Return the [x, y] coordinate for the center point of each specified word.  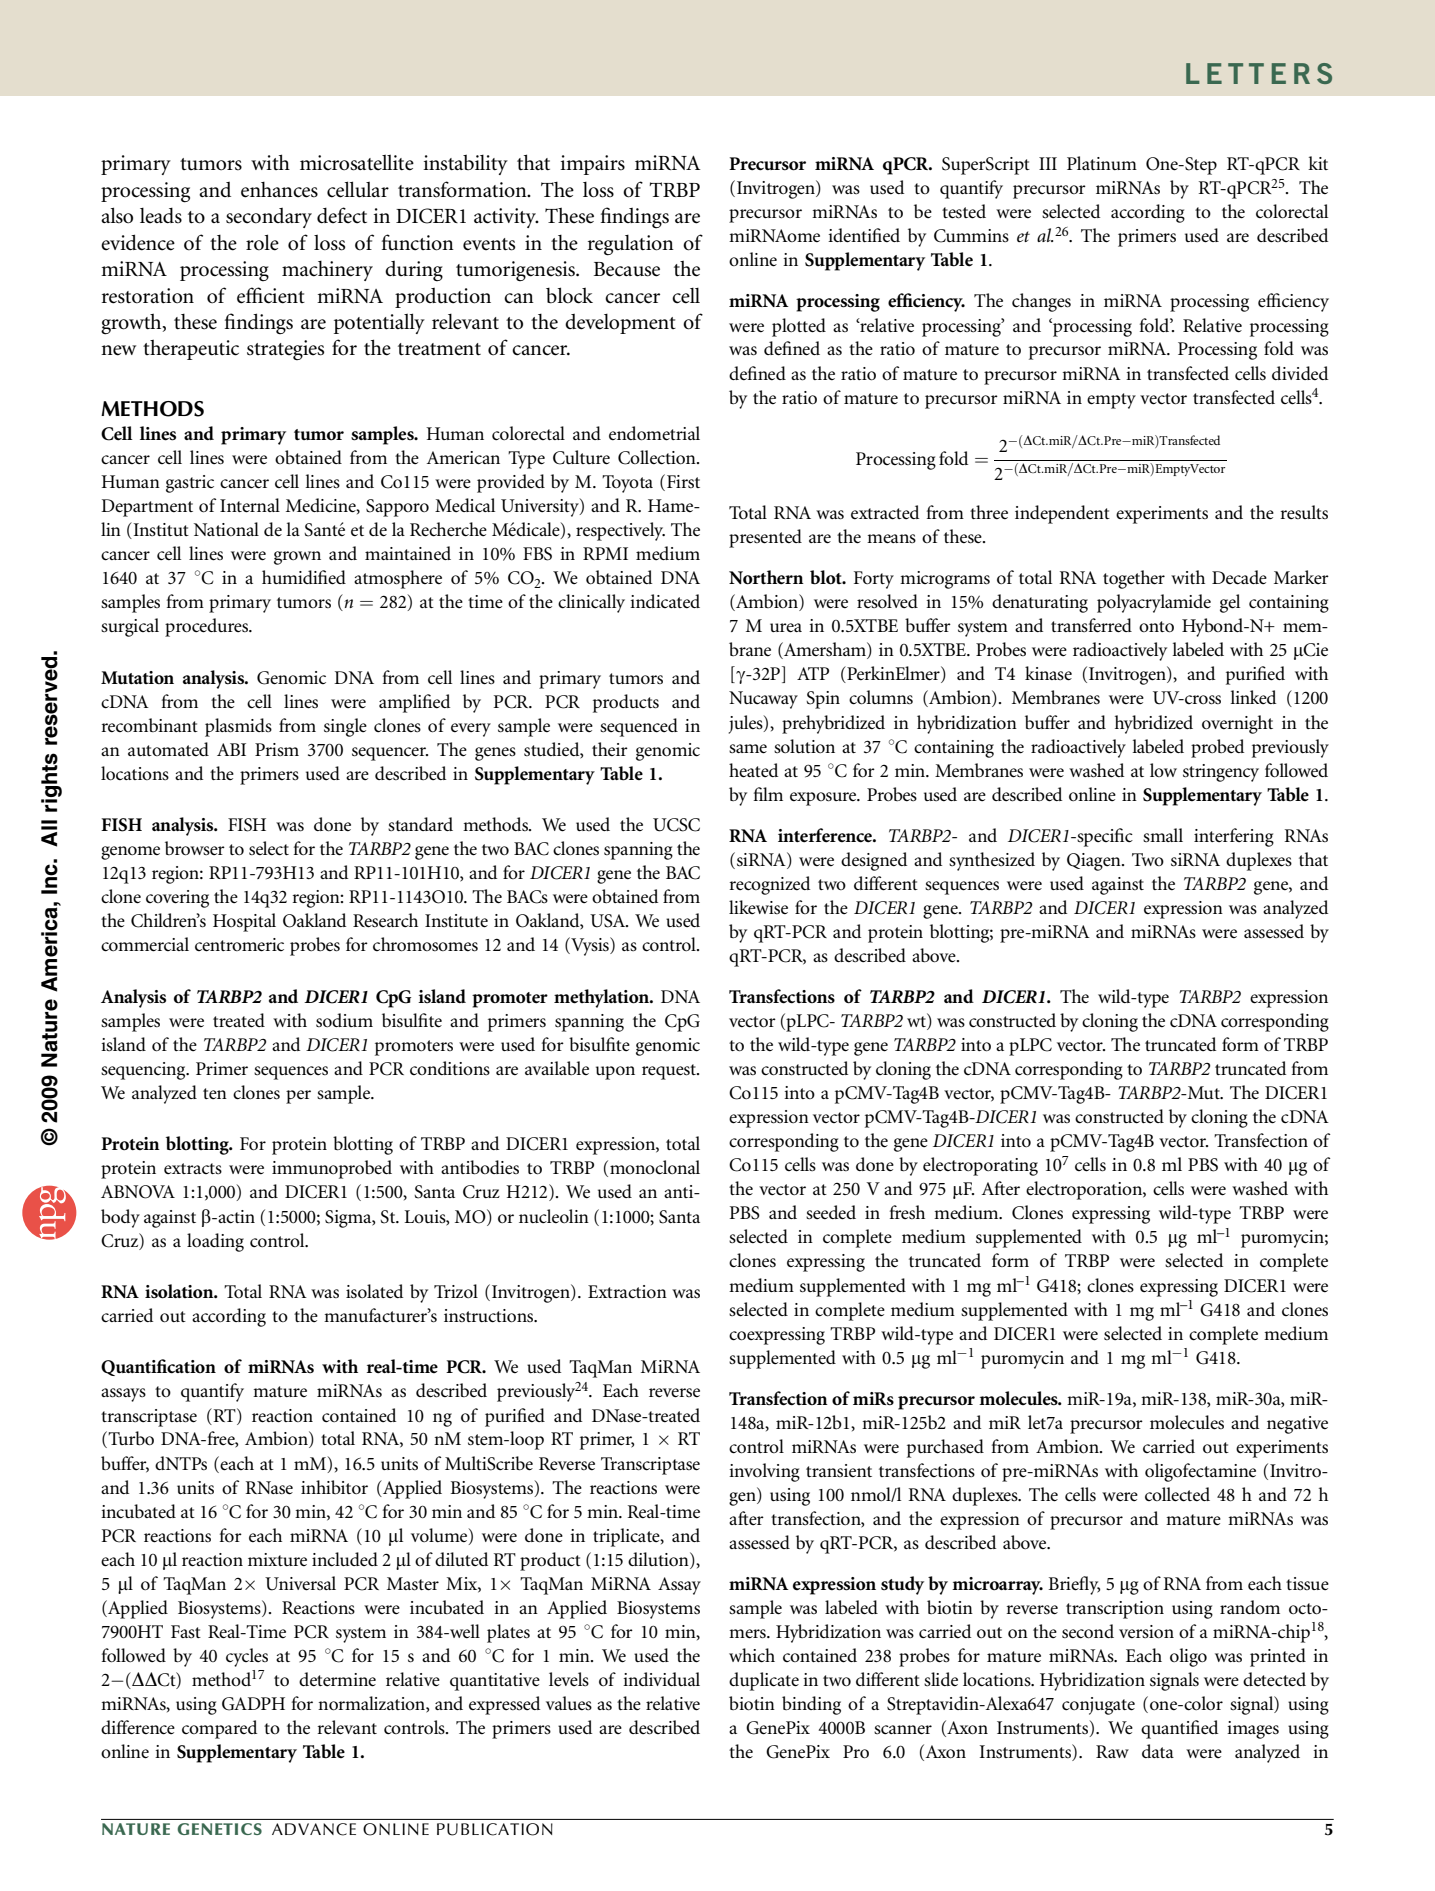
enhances [279, 190]
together [1134, 579]
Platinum [1102, 163]
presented [765, 538]
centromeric [239, 945]
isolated [374, 1291]
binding [811, 1705]
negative [1297, 1425]
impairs [592, 165]
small [1163, 835]
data [1158, 1751]
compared [219, 1729]
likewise [758, 907]
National [226, 529]
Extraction [627, 1292]
